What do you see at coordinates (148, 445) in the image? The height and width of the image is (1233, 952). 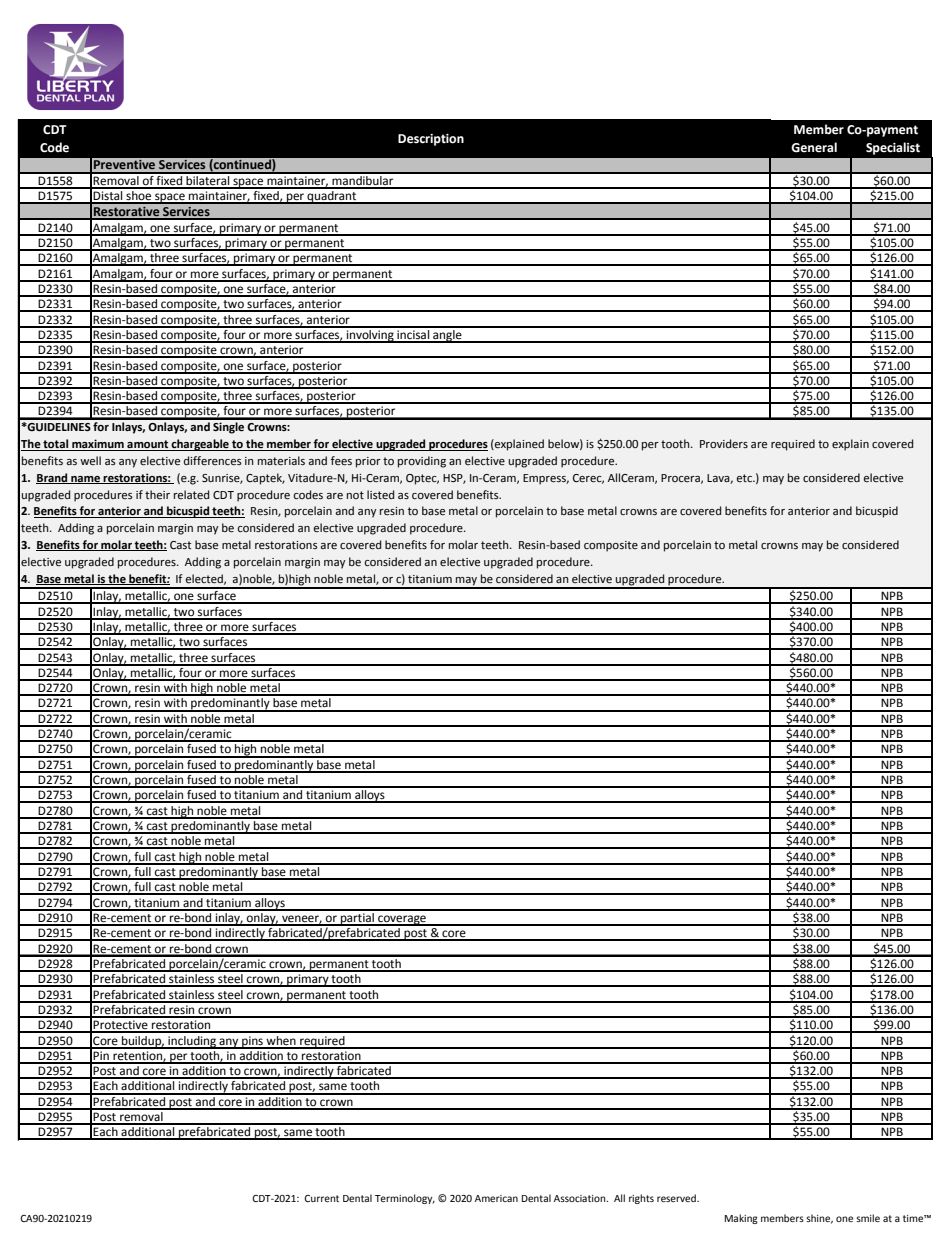 I see `amount` at bounding box center [148, 445].
